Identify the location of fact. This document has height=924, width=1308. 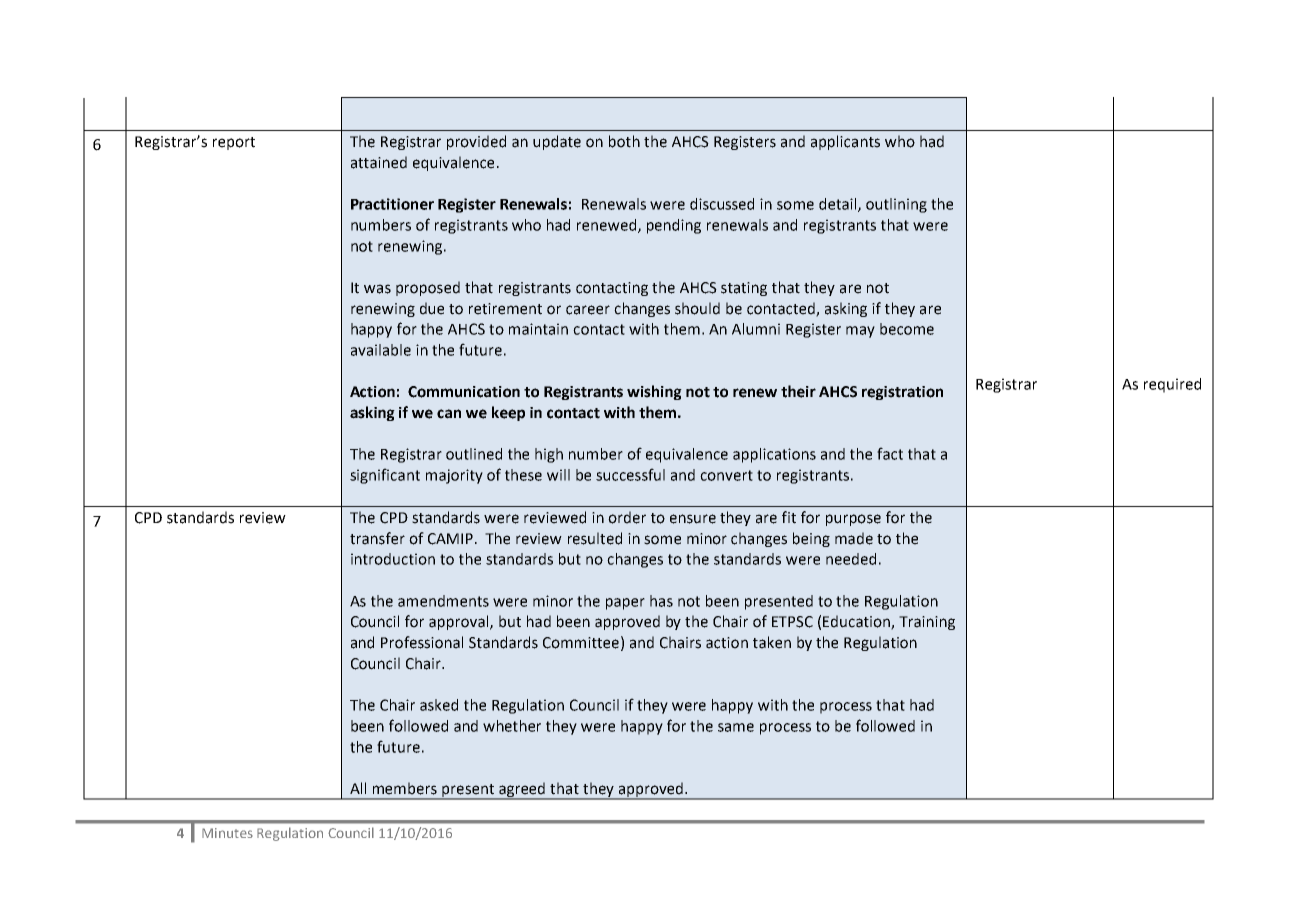
(890, 453).
